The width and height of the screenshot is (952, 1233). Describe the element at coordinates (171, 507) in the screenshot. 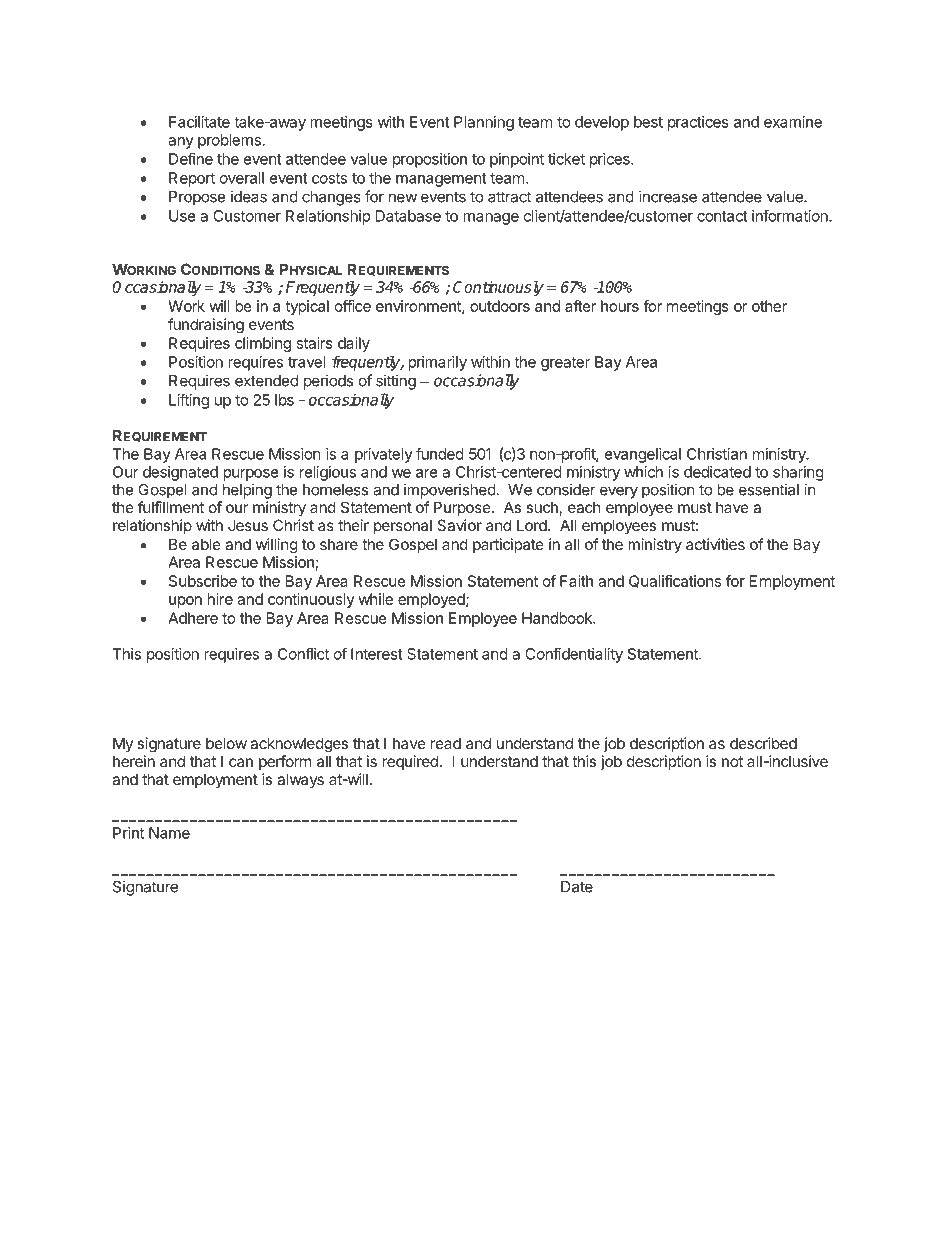

I see `fulfillment` at that location.
